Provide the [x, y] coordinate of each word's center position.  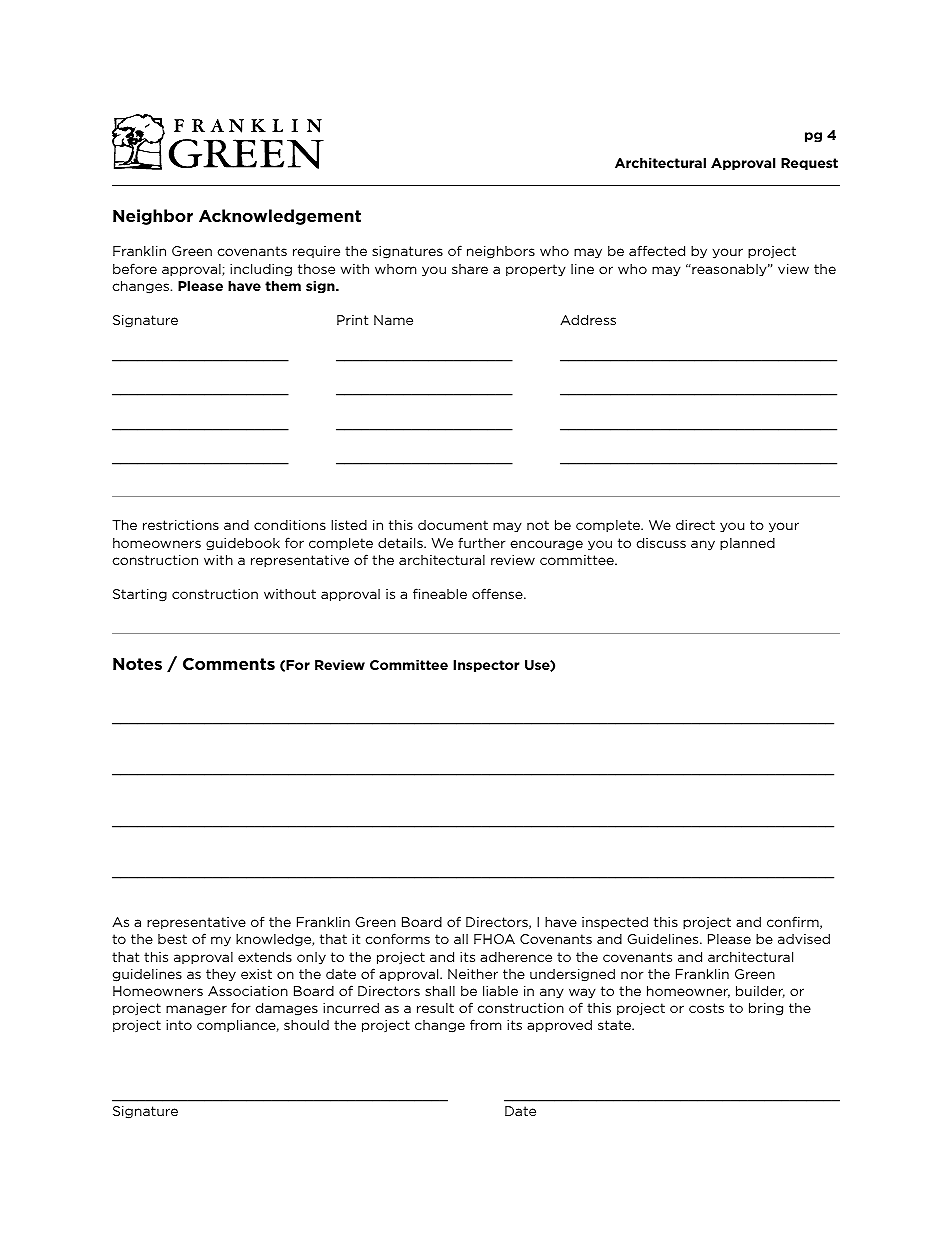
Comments [229, 664]
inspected [615, 922]
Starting [140, 595]
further [481, 542]
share [470, 269]
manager [196, 1010]
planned [747, 544]
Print [352, 320]
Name [393, 320]
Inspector [486, 666]
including [261, 270]
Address [588, 319]
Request [809, 164]
